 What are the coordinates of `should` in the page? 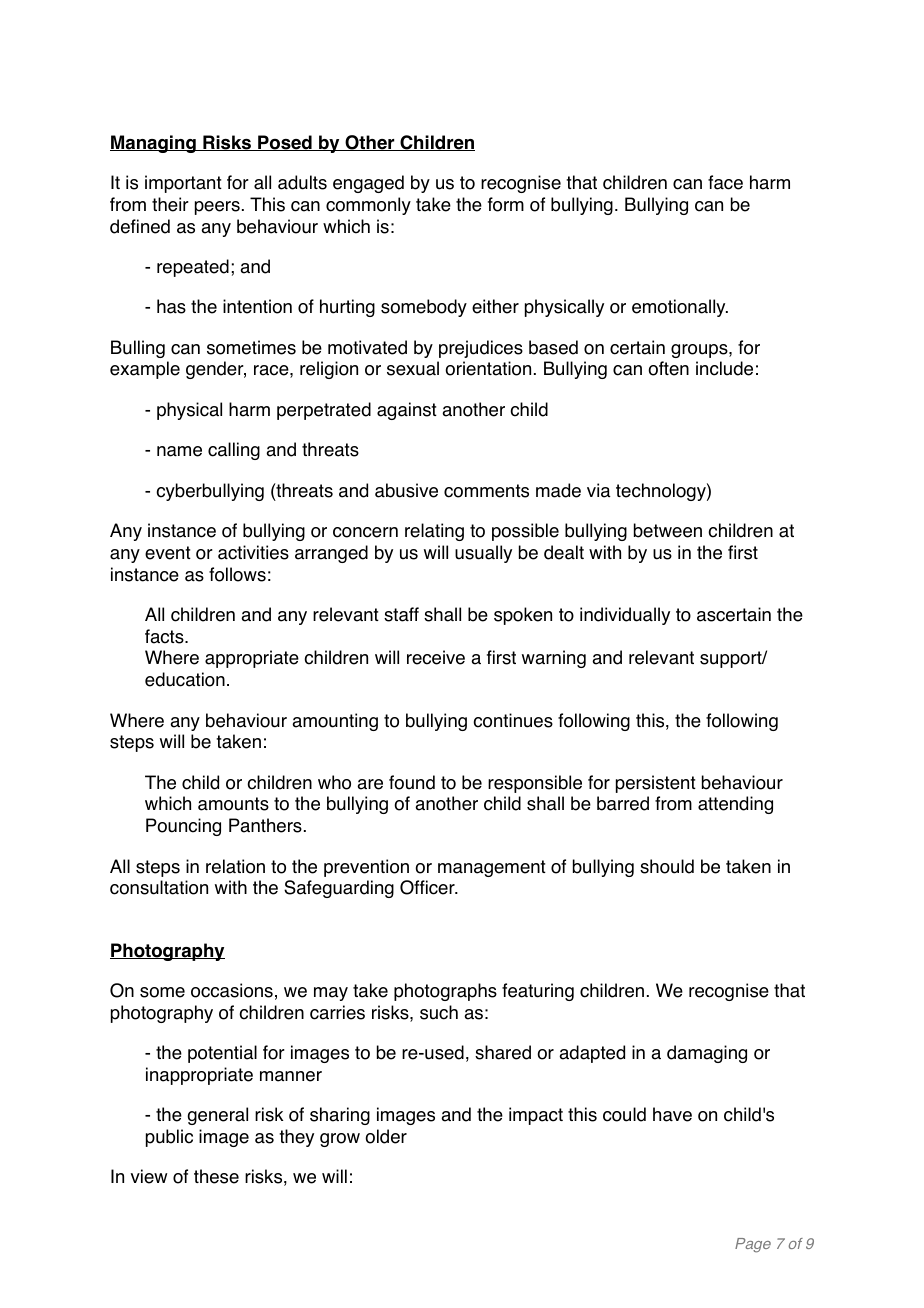 It's located at (667, 866).
